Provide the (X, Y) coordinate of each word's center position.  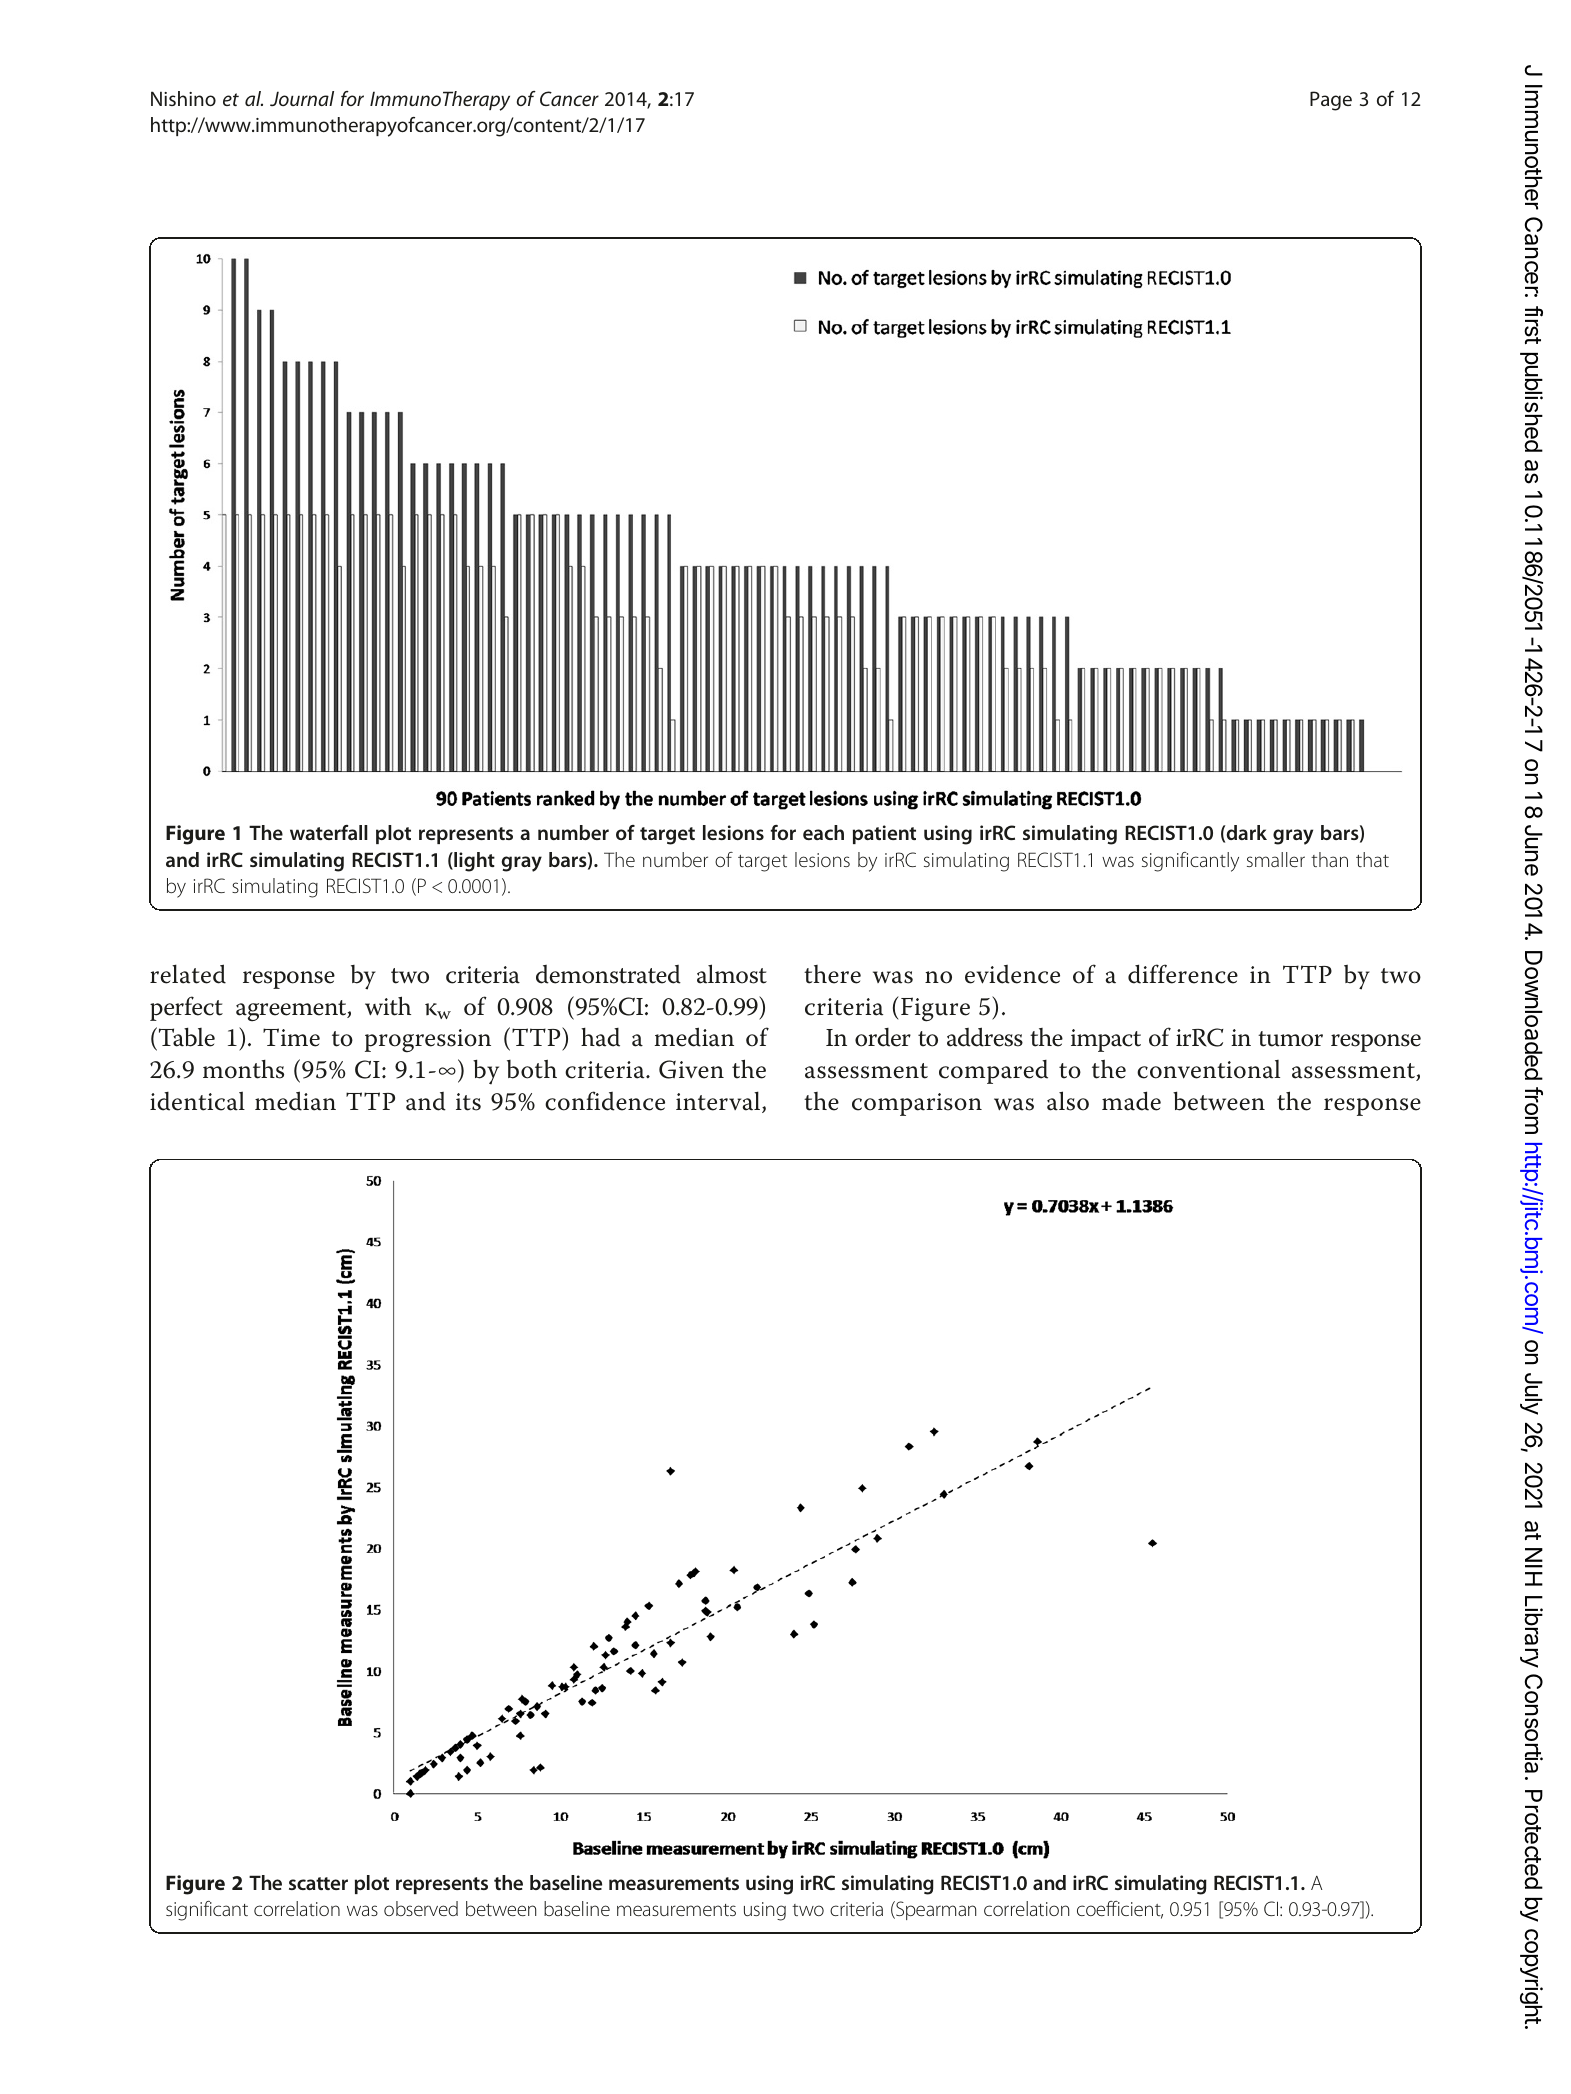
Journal (302, 98)
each (823, 832)
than (1329, 859)
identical (197, 1101)
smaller (1276, 859)
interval (719, 1102)
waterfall (329, 832)
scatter (318, 1883)
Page (1331, 101)
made (1131, 1101)
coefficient (1120, 1910)
